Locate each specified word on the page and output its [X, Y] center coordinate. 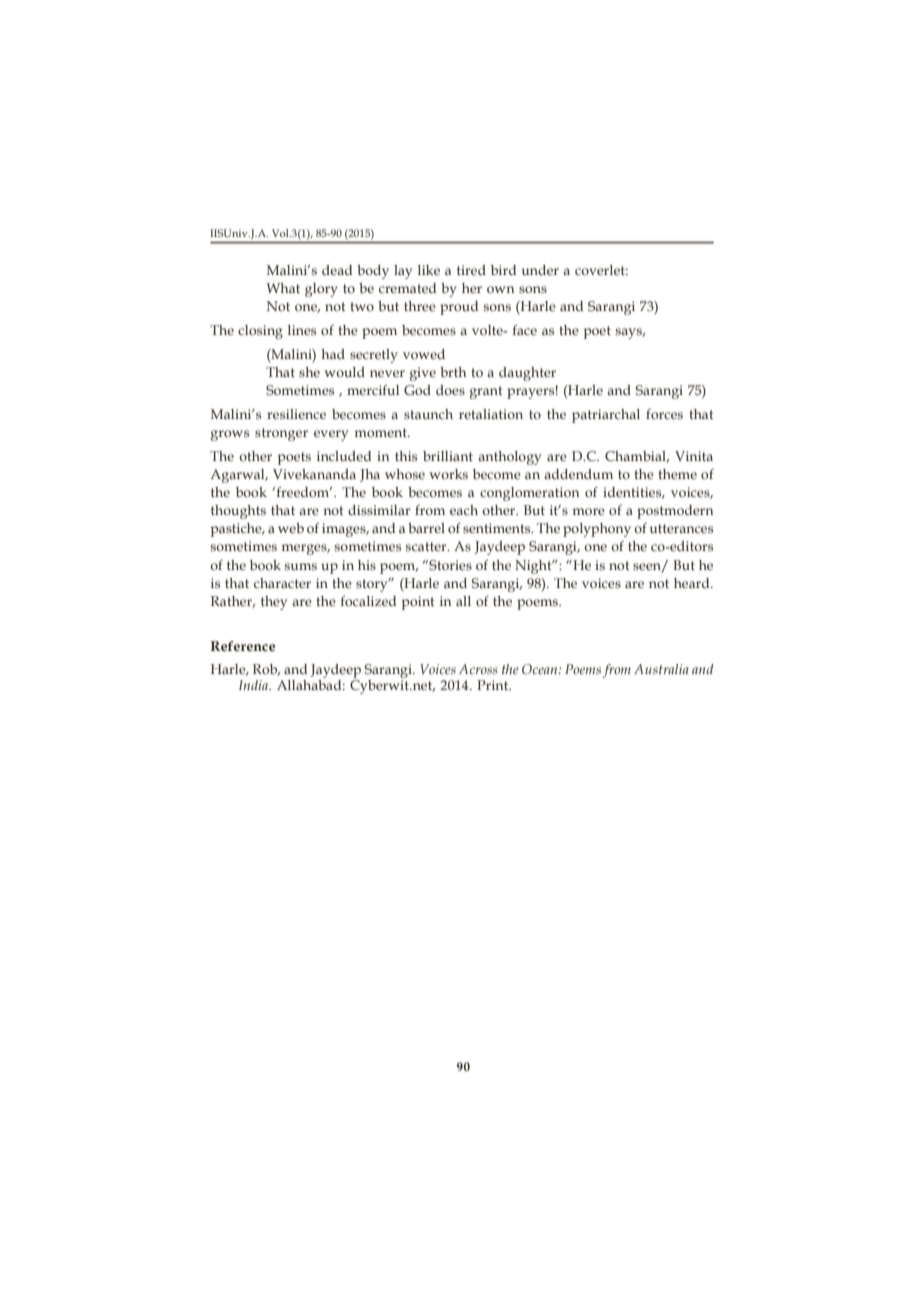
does [450, 390]
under [540, 270]
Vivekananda [314, 474]
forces [664, 414]
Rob [266, 670]
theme [677, 474]
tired [471, 270]
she [309, 372]
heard [693, 583]
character [282, 583]
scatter [427, 546]
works [449, 474]
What [283, 288]
